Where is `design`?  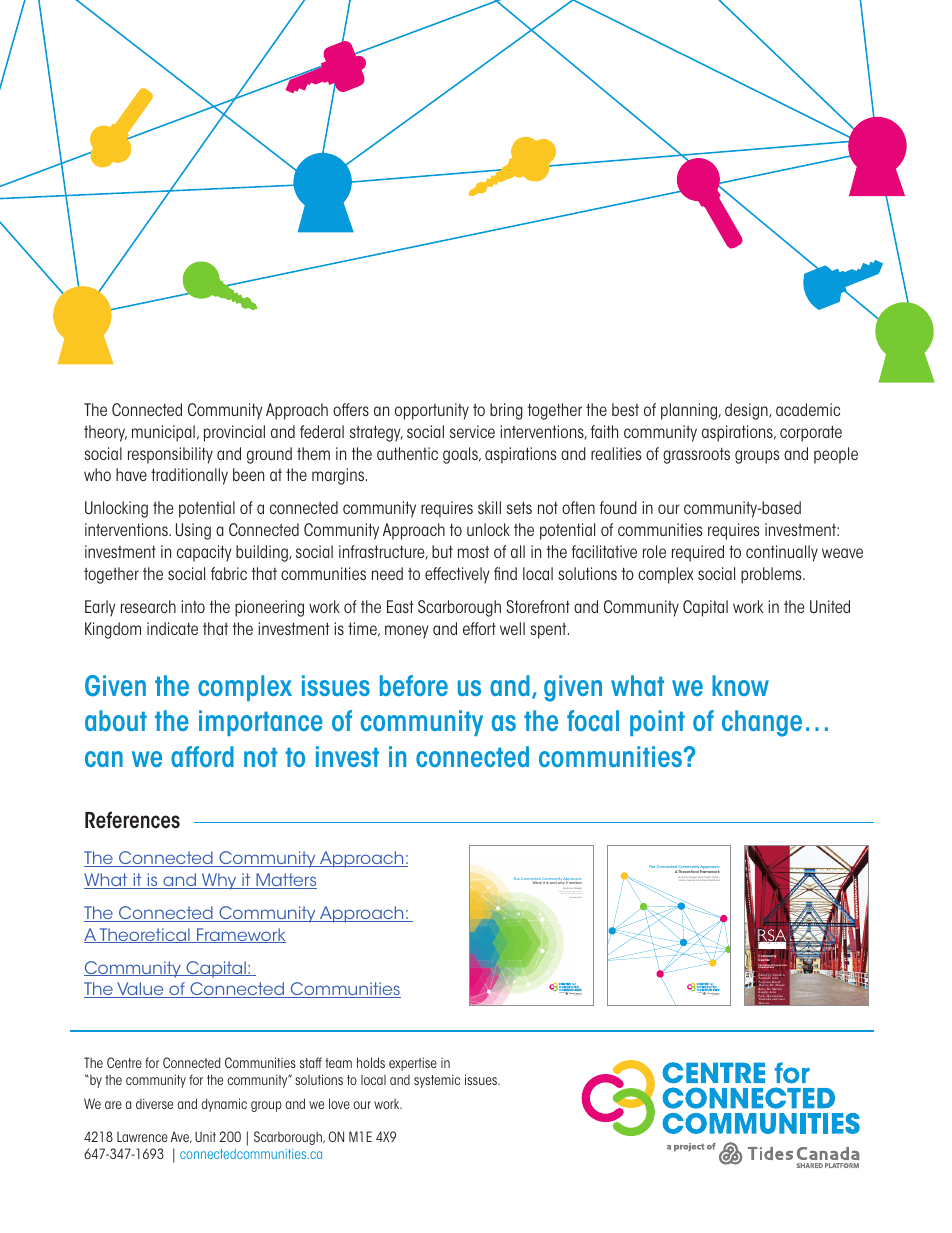
design is located at coordinates (747, 411).
